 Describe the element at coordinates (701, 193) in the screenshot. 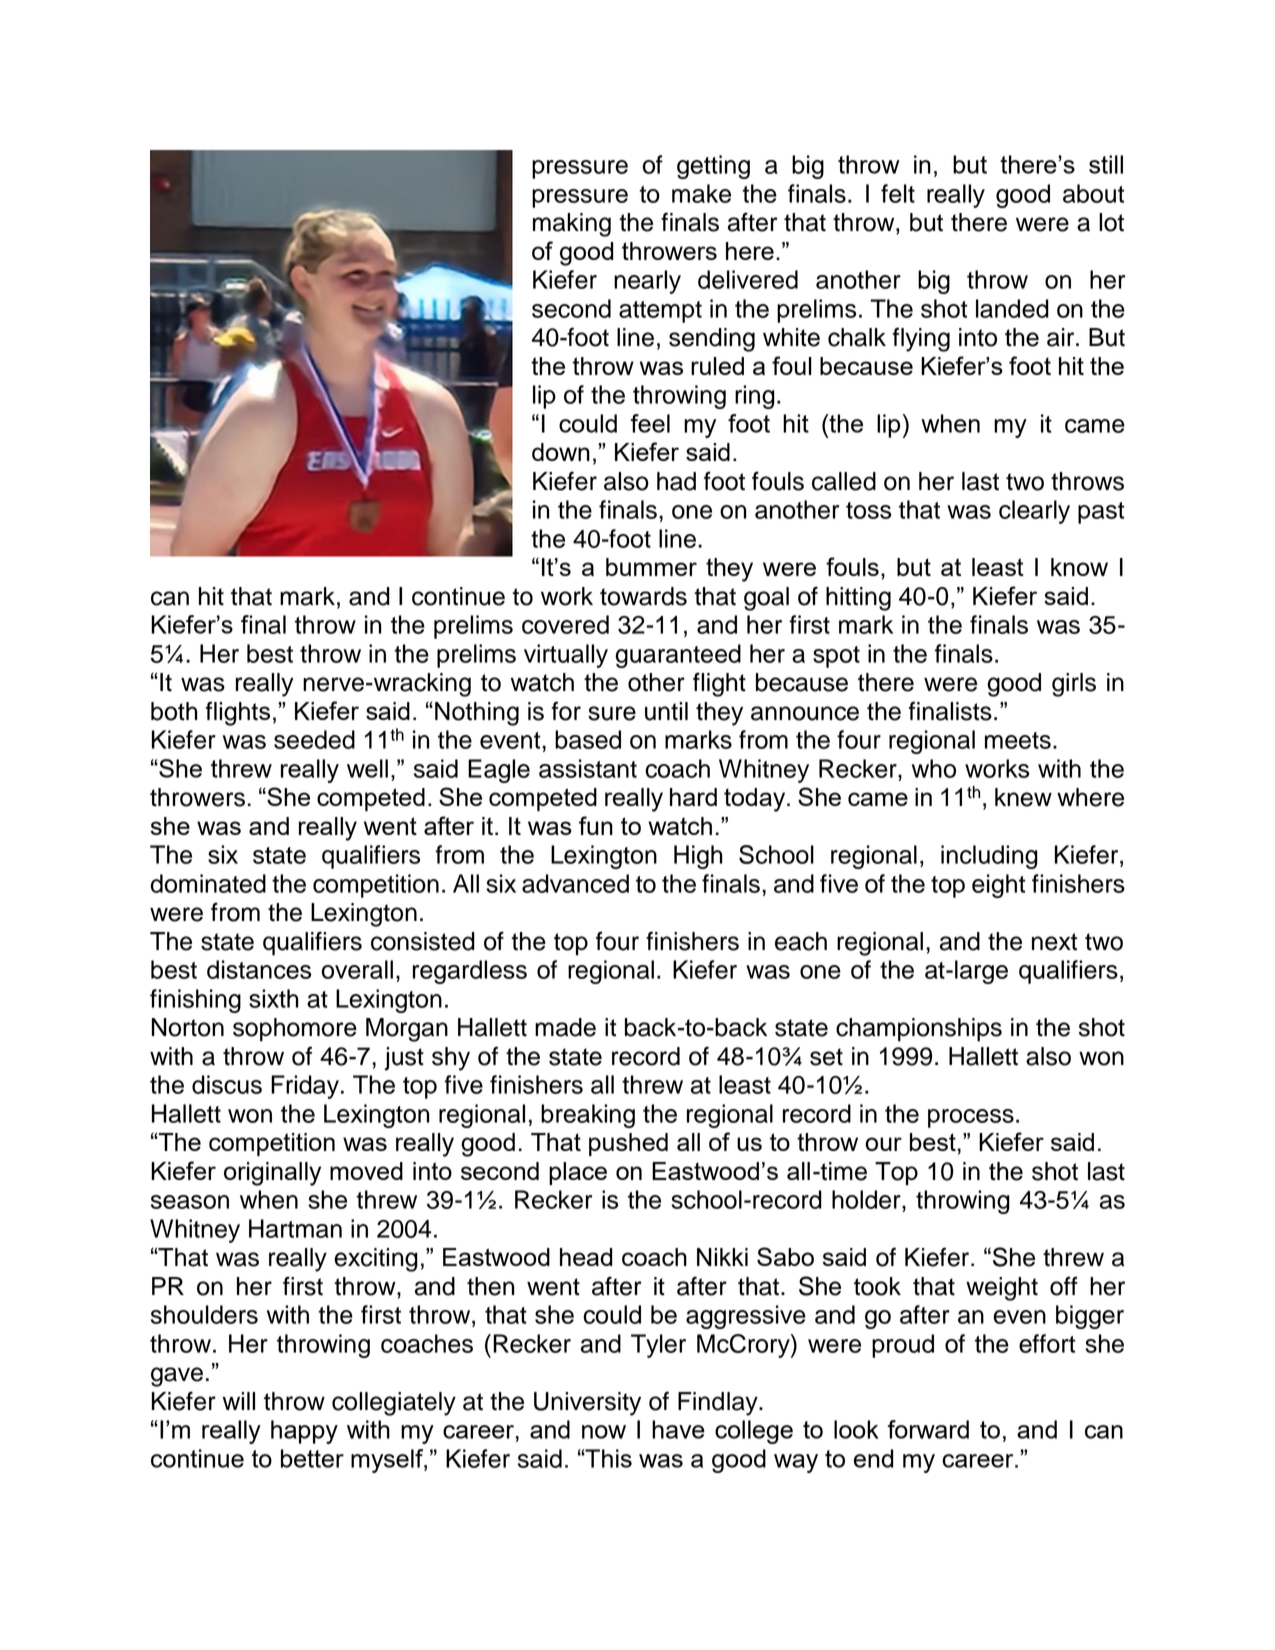

I see `make` at that location.
